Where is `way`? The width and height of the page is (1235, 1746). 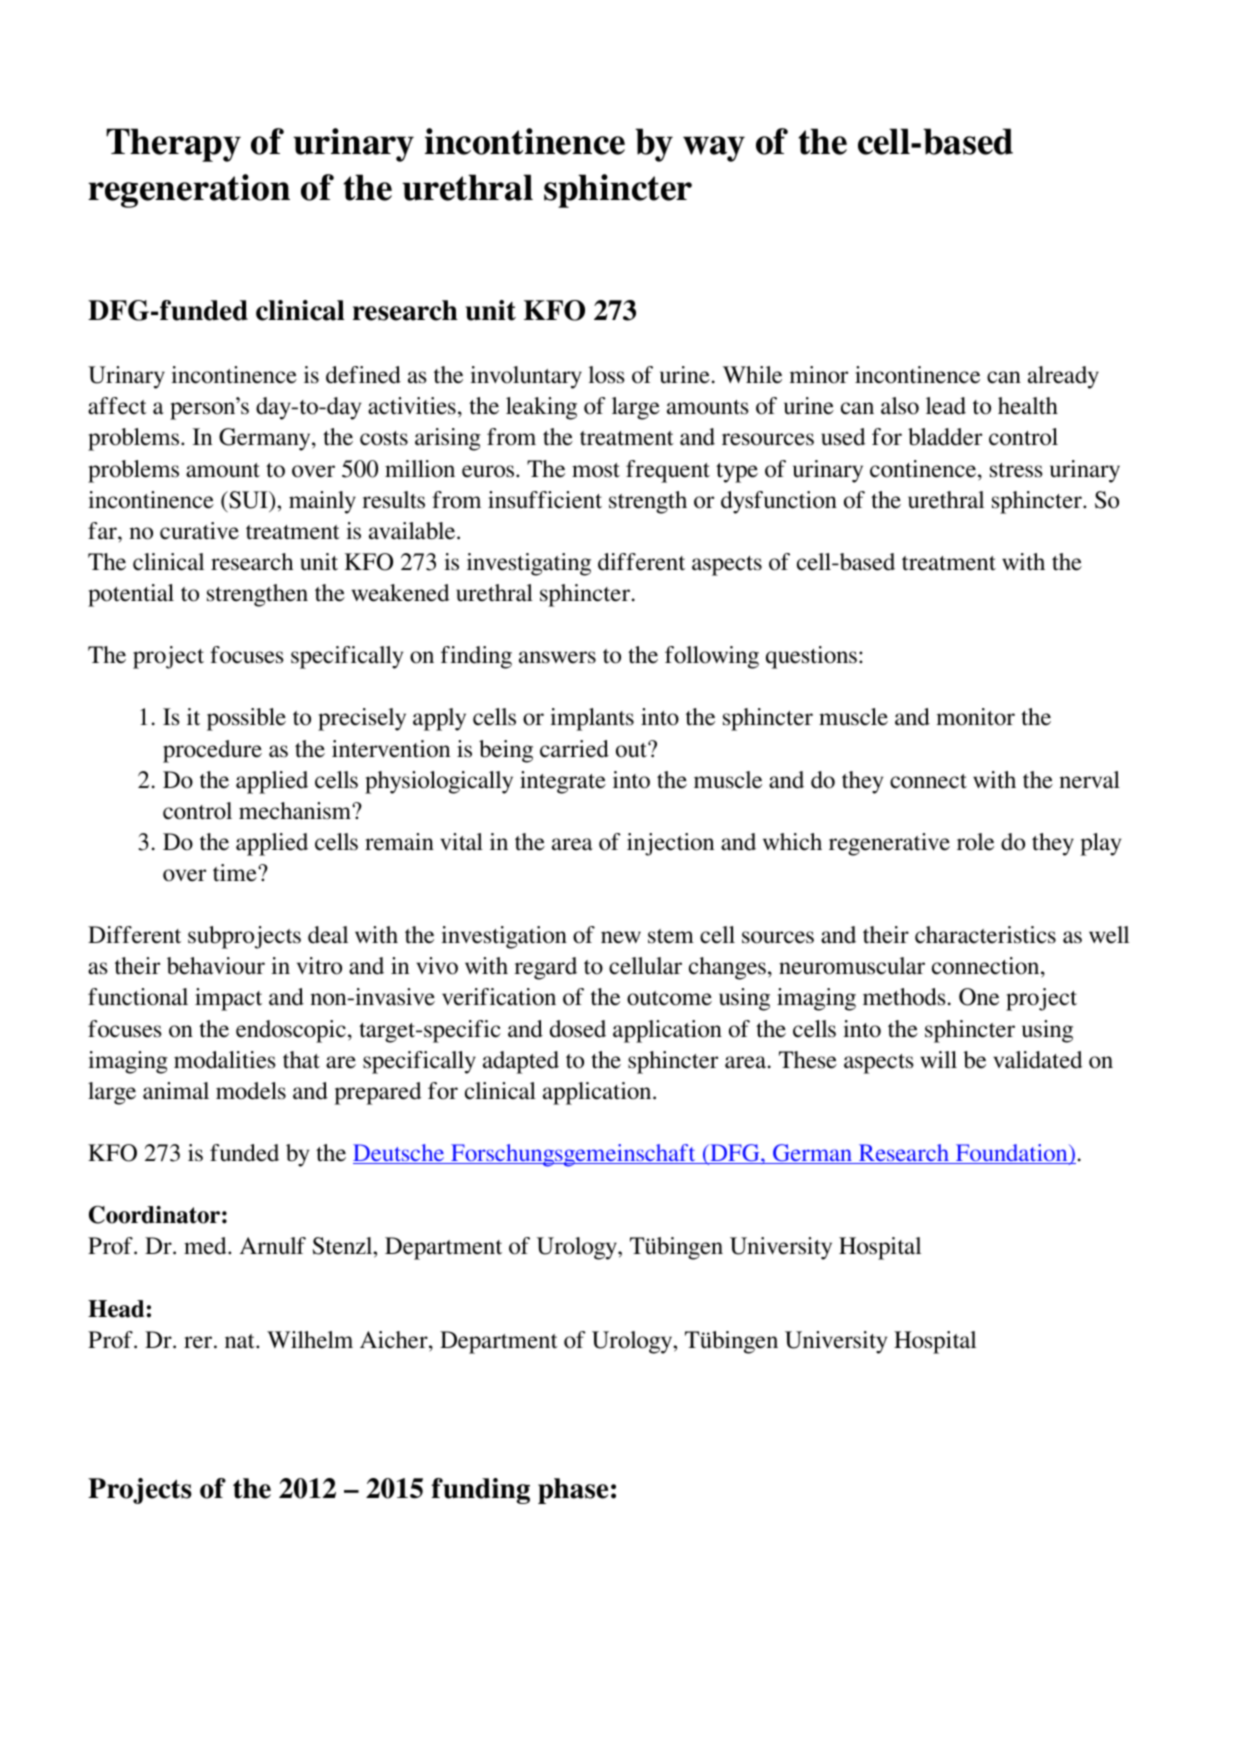
way is located at coordinates (714, 149).
